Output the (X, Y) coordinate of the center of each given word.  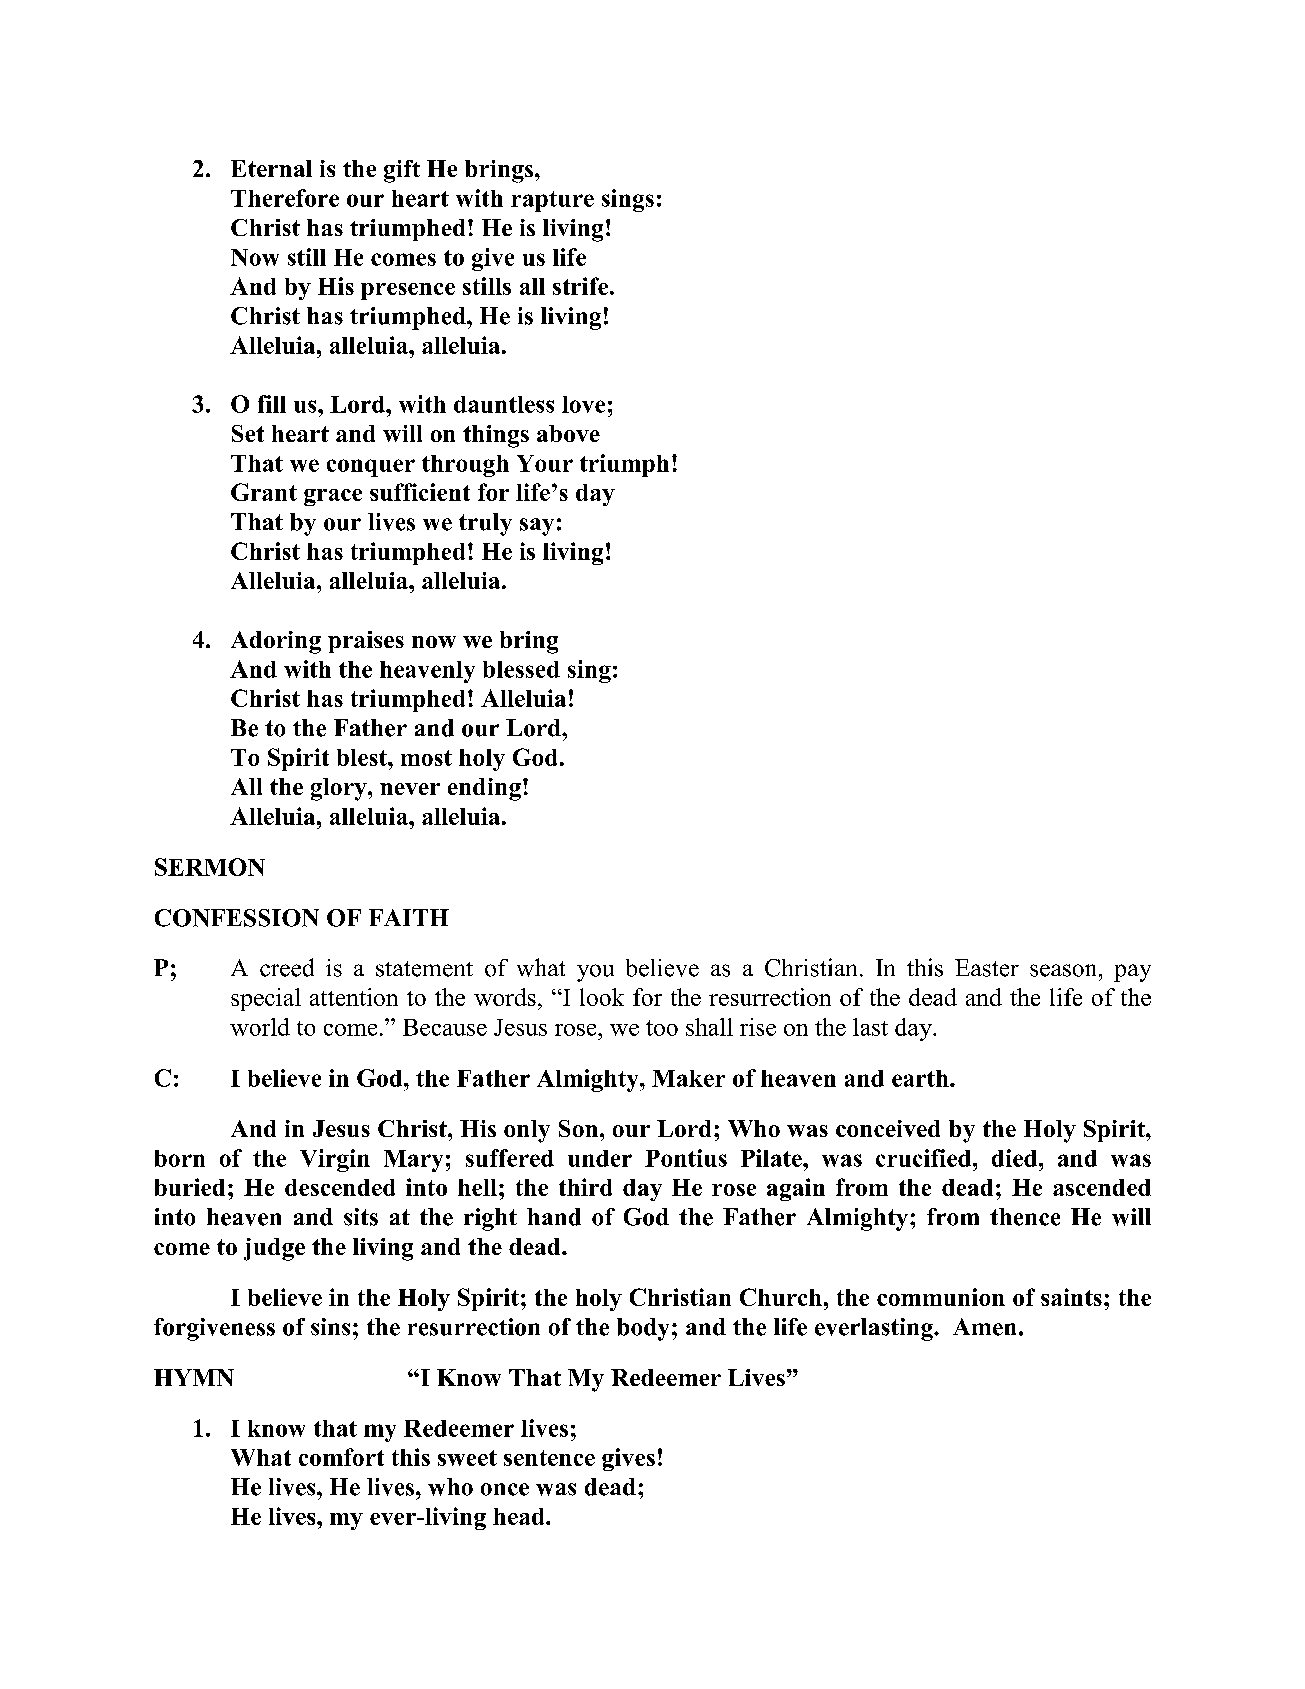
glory (340, 789)
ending (484, 789)
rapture (552, 201)
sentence (549, 1458)
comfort (341, 1457)
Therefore (285, 198)
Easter (987, 968)
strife (582, 286)
